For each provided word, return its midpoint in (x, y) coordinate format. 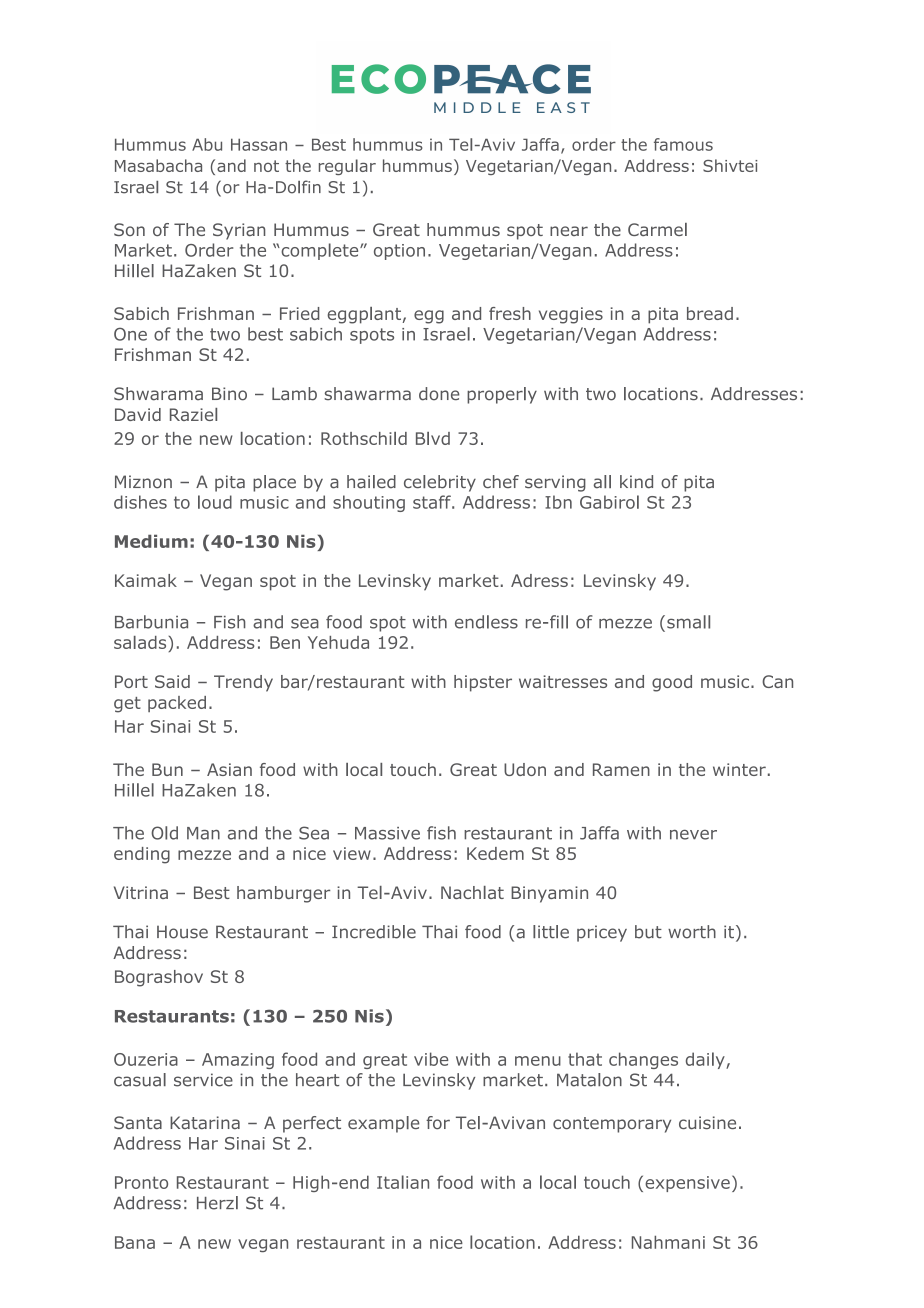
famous (683, 144)
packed (177, 704)
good (672, 683)
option (399, 252)
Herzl (217, 1203)
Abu (207, 144)
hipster (483, 683)
